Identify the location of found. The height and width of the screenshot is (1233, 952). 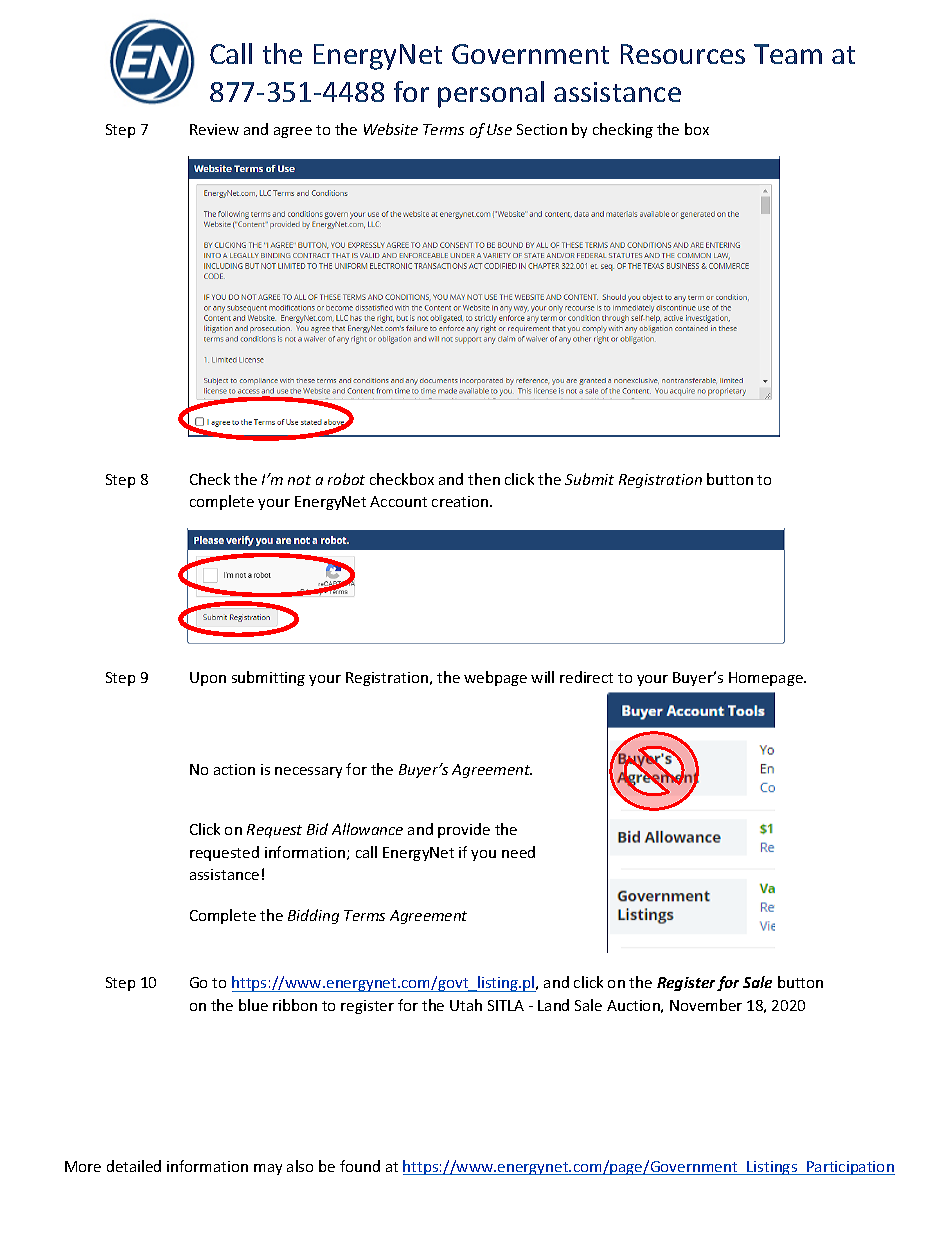
(360, 1166).
